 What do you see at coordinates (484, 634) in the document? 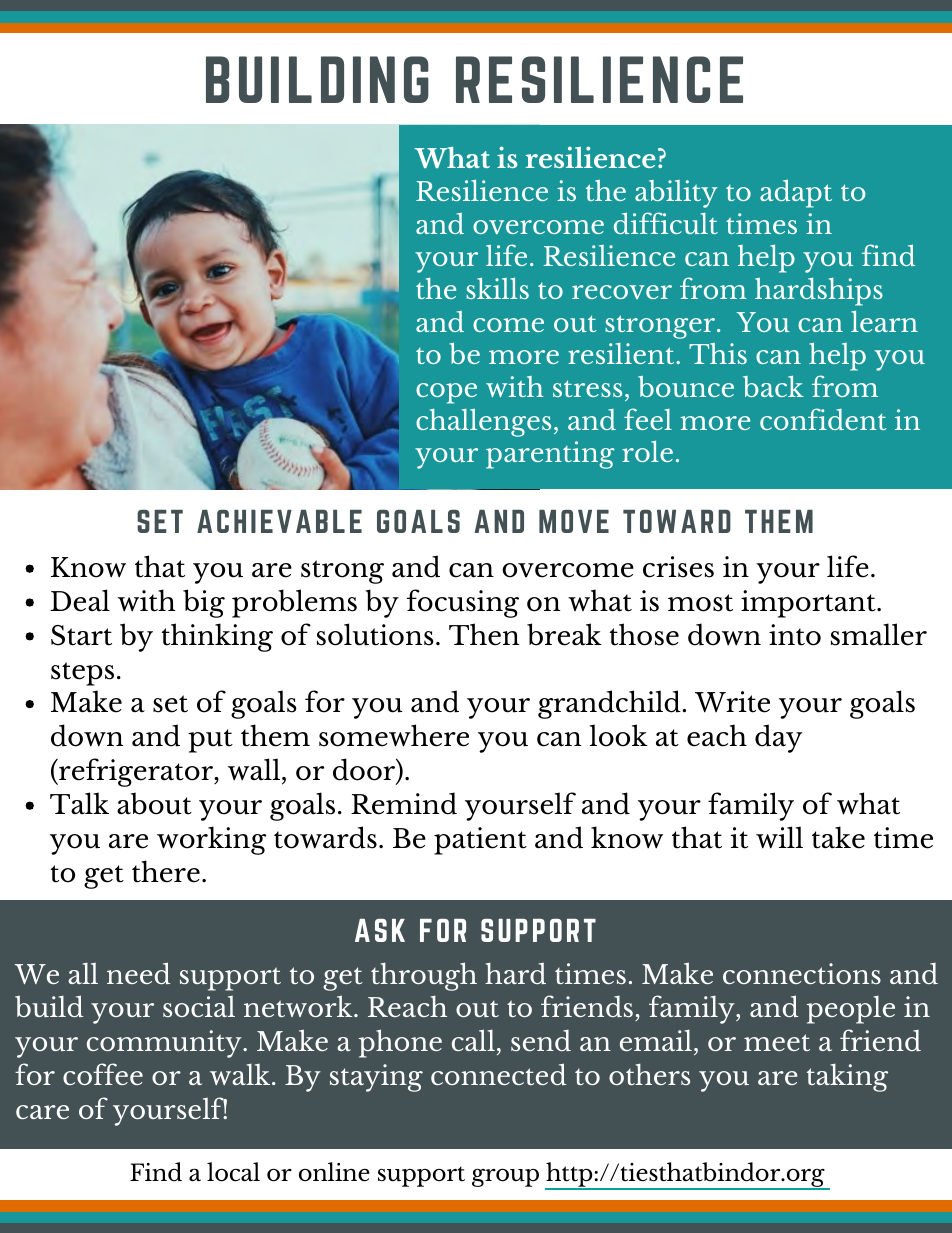
I see `Then` at bounding box center [484, 634].
